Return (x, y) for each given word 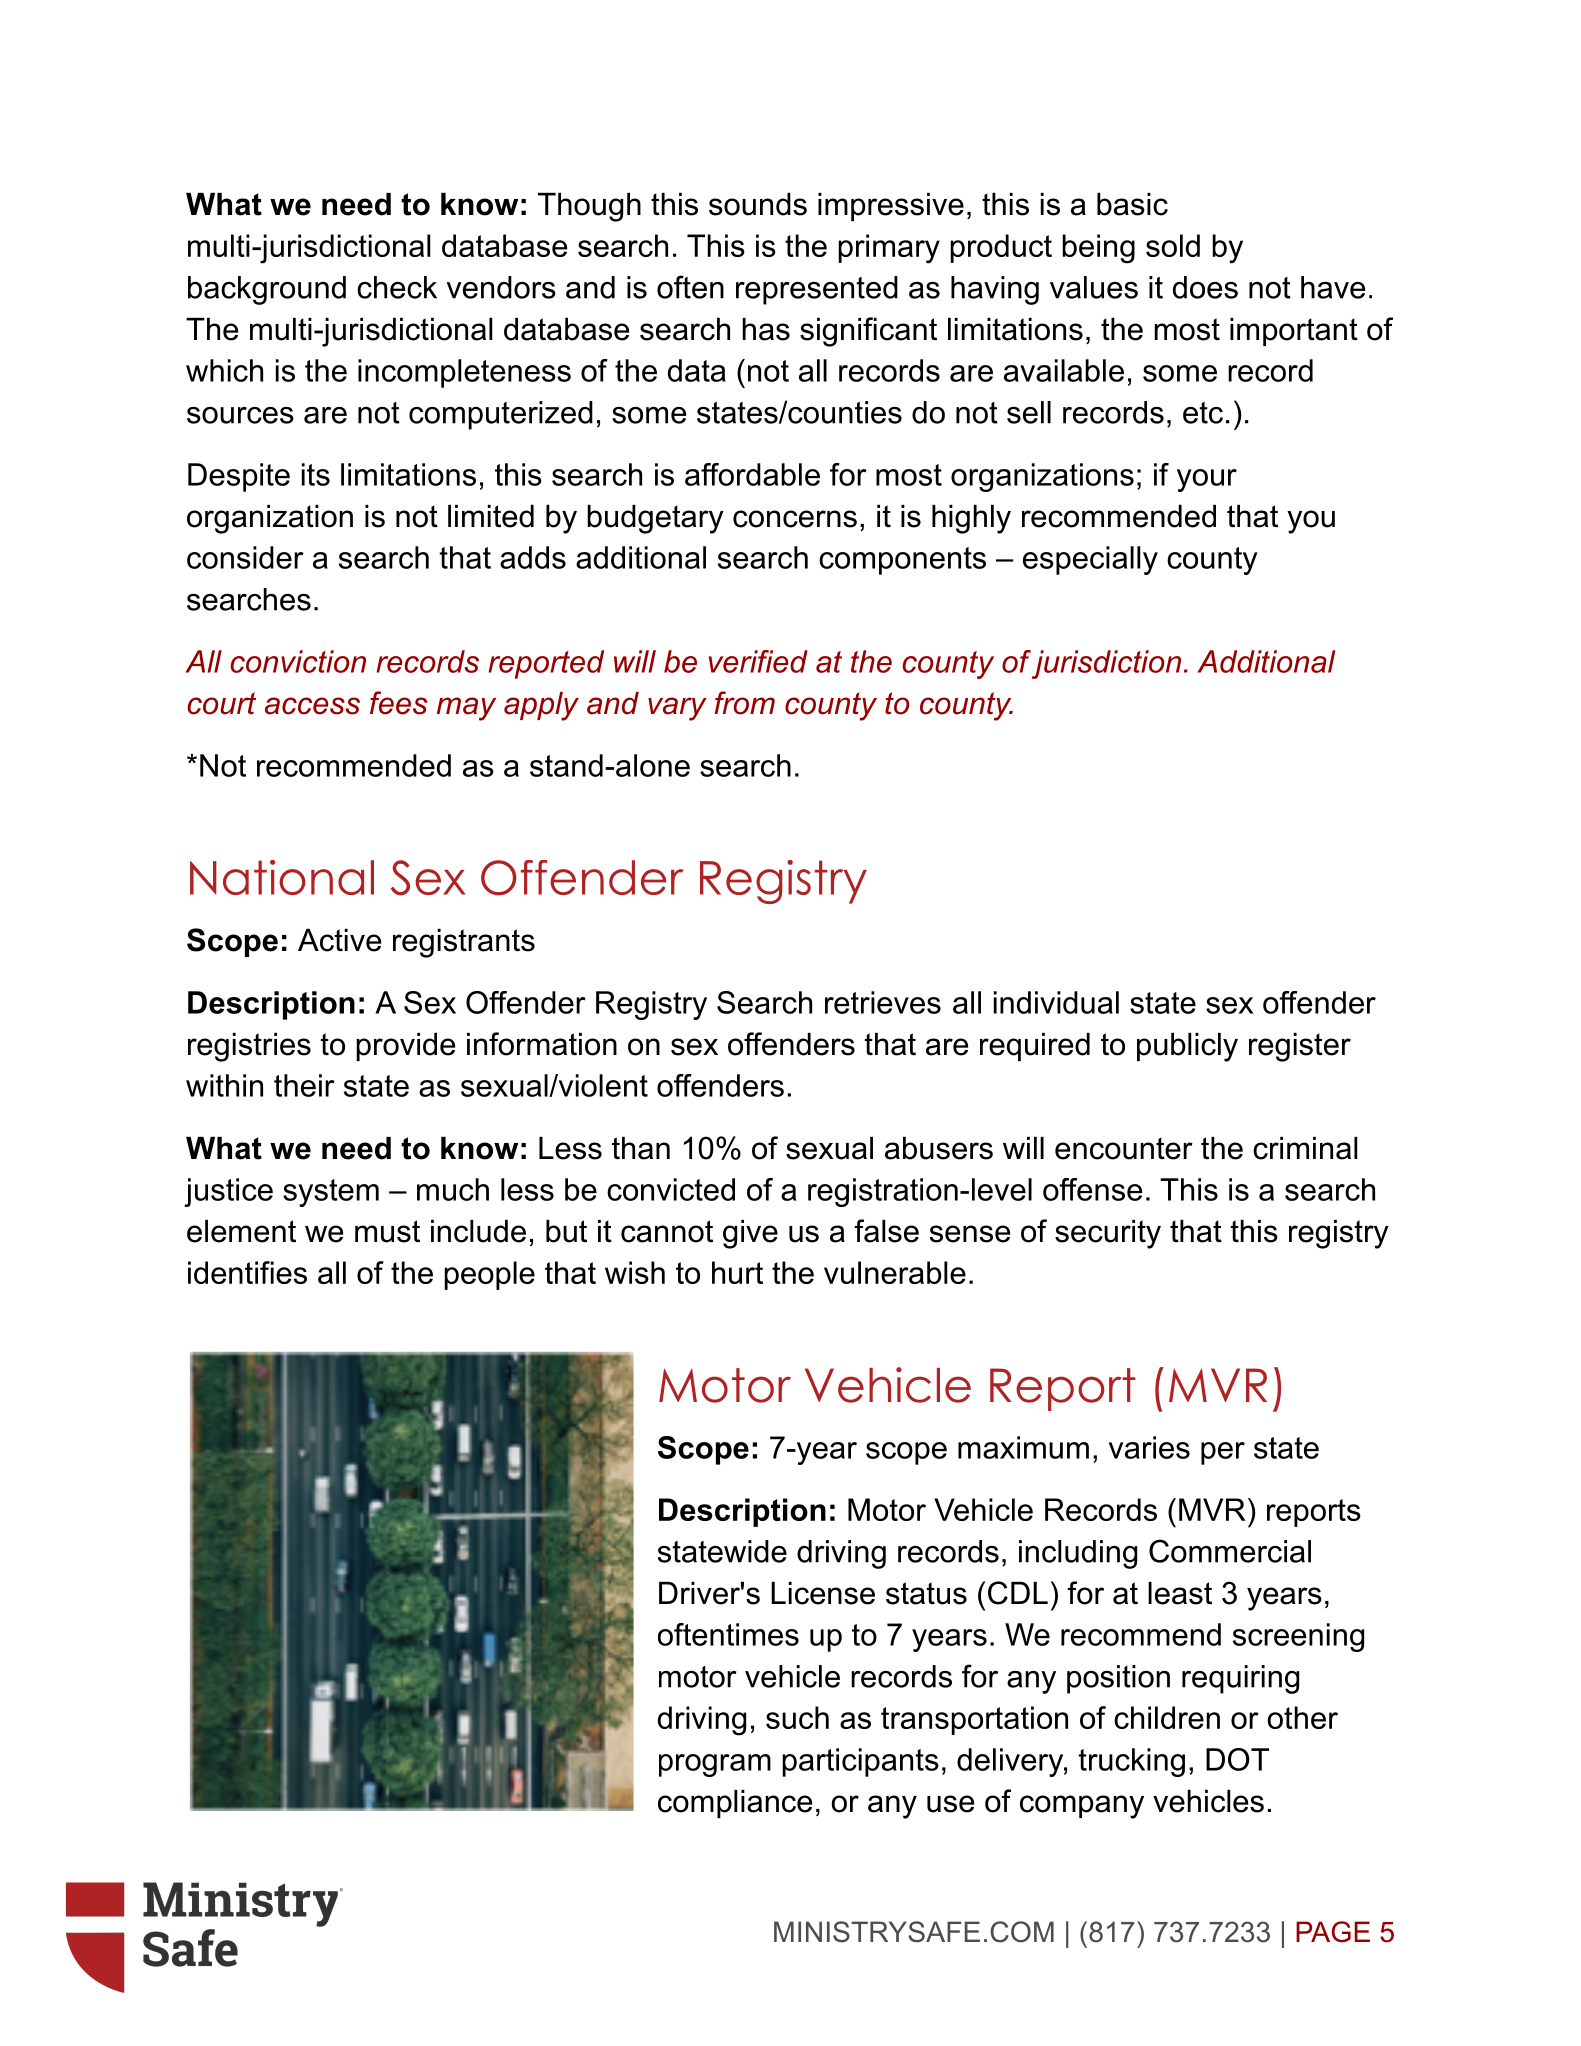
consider (245, 557)
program (715, 1765)
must (387, 1231)
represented (817, 290)
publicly (1187, 1047)
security (1108, 1234)
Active (339, 940)
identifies (247, 1272)
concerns (795, 519)
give (750, 1234)
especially (1090, 560)
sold (1173, 245)
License (823, 1593)
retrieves (883, 1002)
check (397, 287)
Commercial (1230, 1551)
